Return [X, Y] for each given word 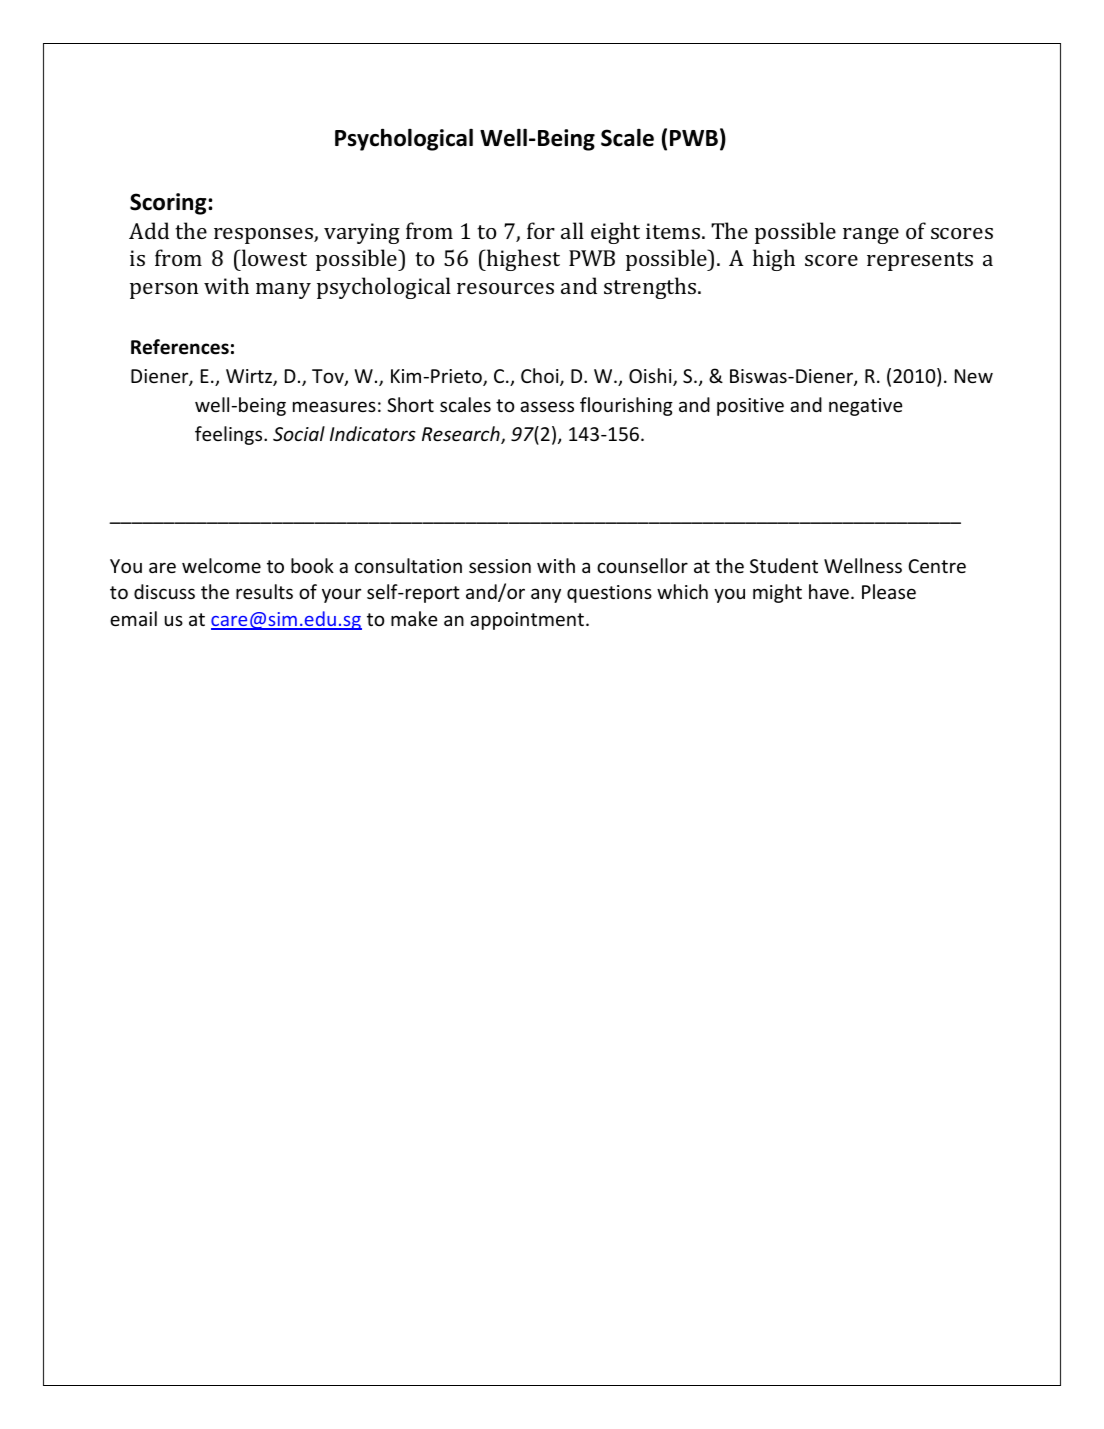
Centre [937, 566]
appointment [527, 621]
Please [889, 591]
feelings [230, 435]
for [541, 230]
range [871, 236]
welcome [221, 565]
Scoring [169, 204]
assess [547, 406]
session [500, 566]
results [264, 591]
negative [866, 407]
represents [920, 261]
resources [505, 288]
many [283, 291]
